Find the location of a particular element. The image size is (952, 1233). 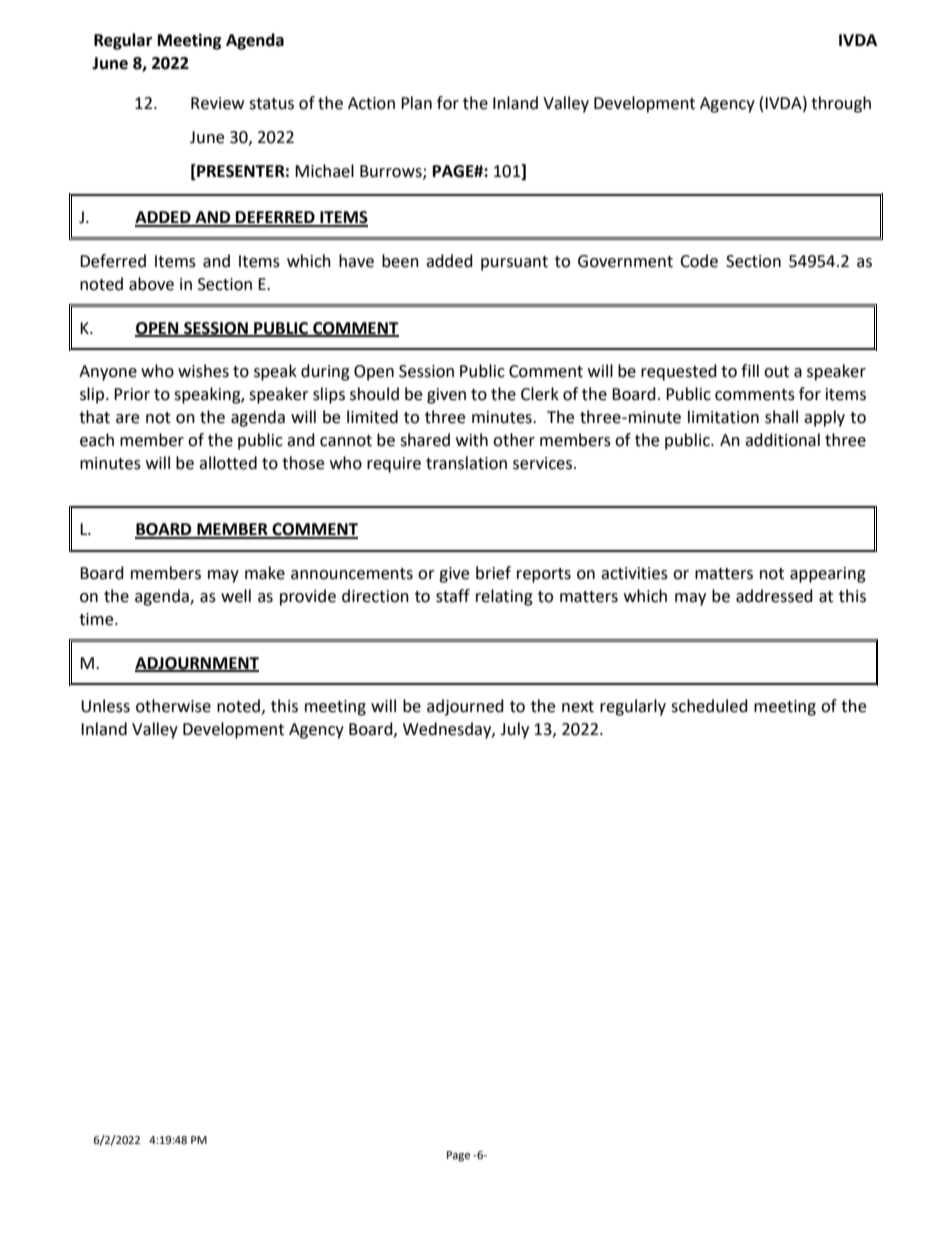

Unless is located at coordinates (105, 706).
